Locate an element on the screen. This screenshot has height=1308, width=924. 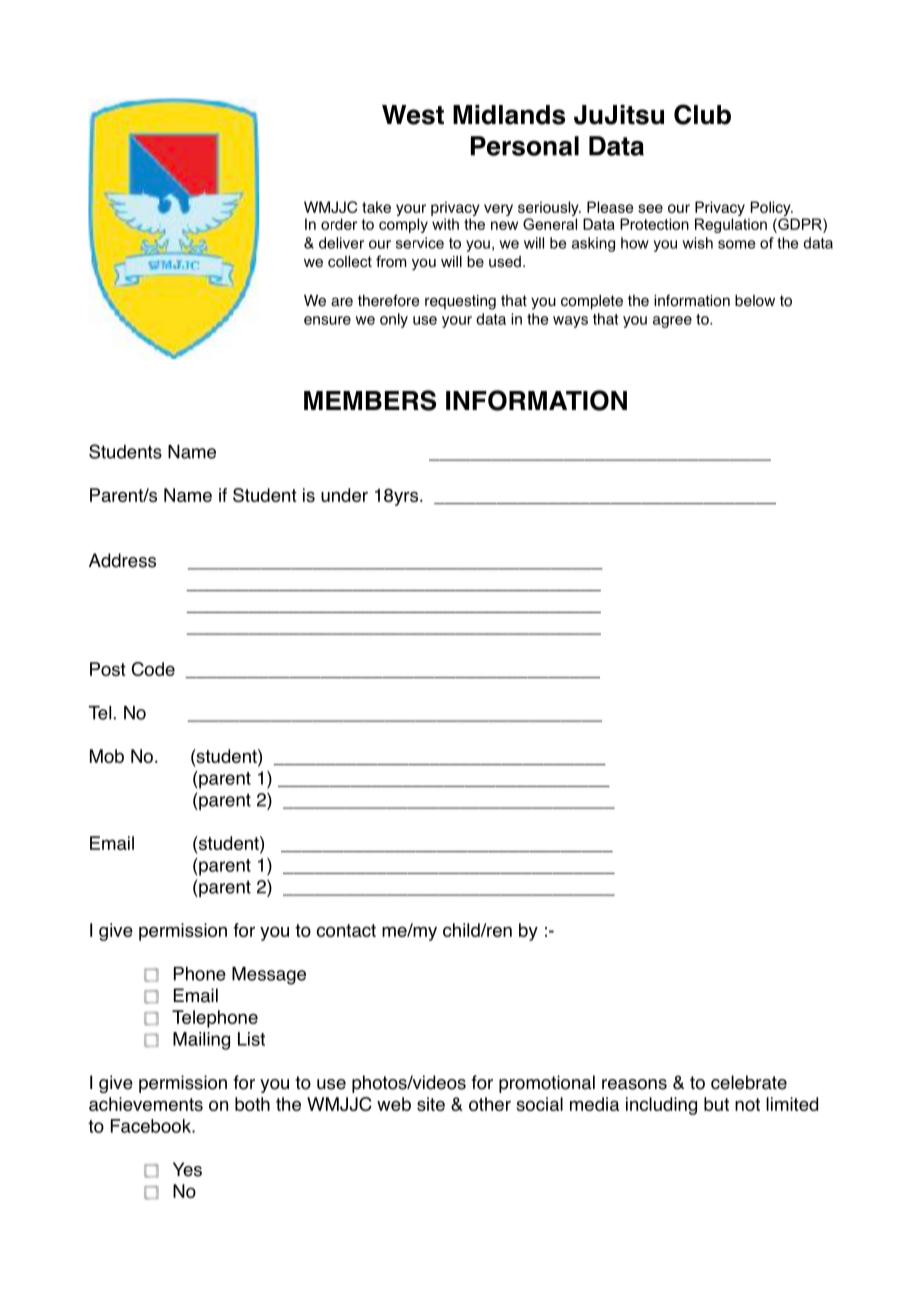
West is located at coordinates (413, 115).
